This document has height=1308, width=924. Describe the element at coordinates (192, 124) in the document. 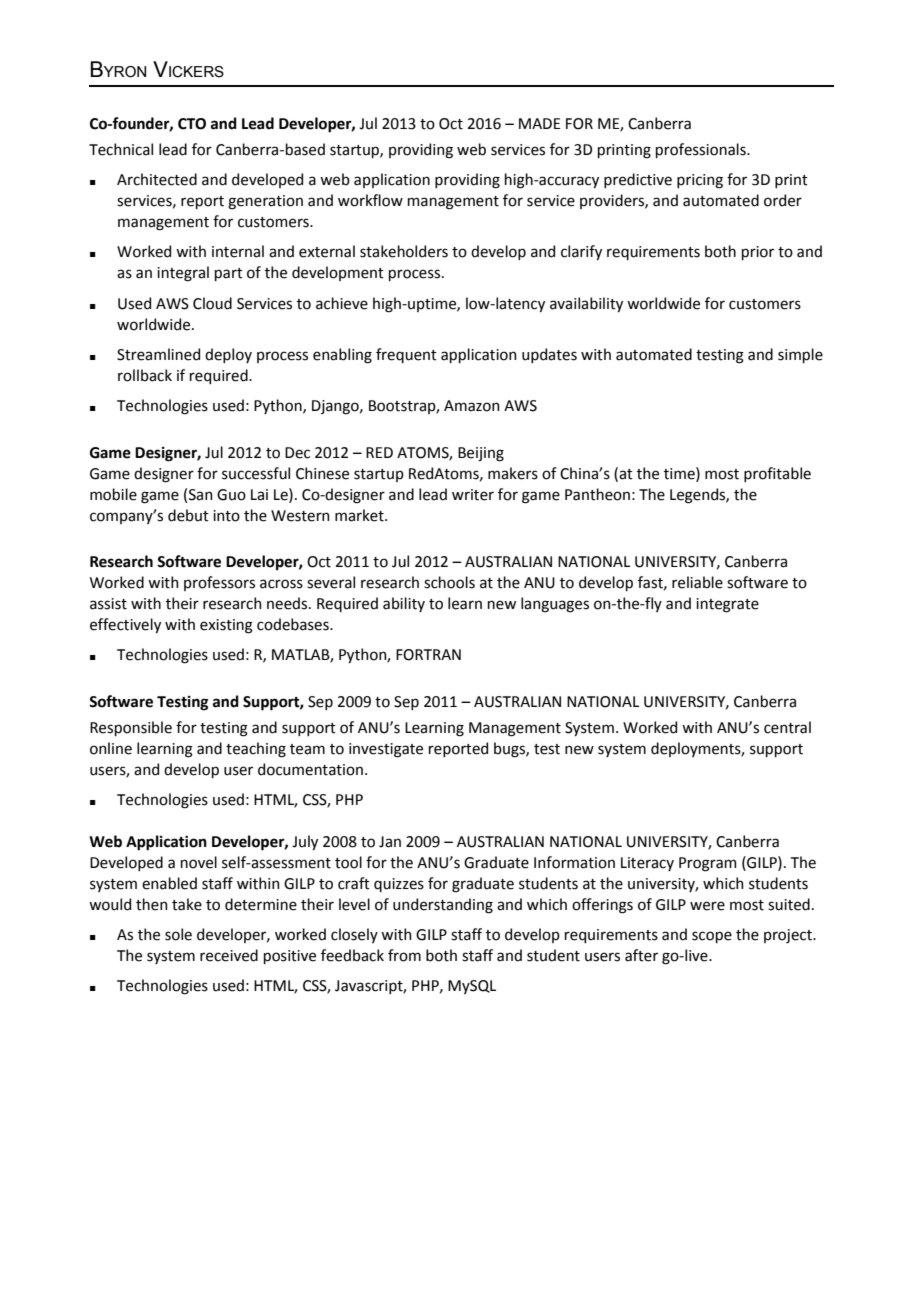

I see `CTO` at that location.
